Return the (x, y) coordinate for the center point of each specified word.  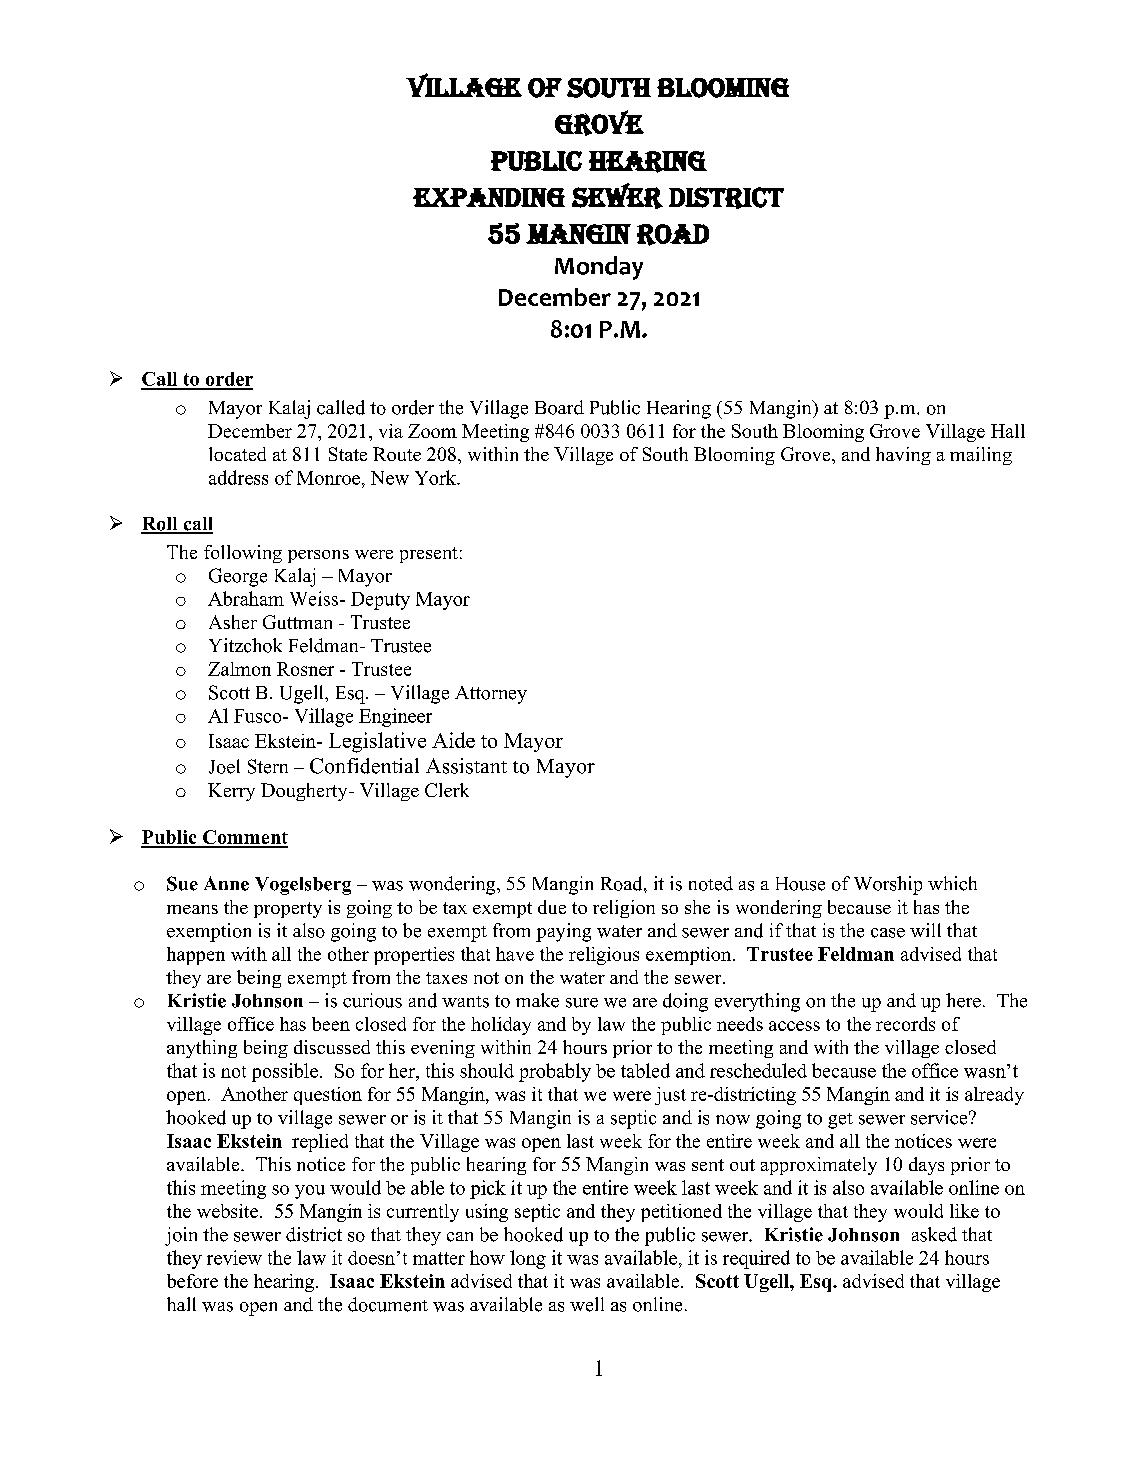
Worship (888, 885)
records (905, 1024)
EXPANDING (489, 197)
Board (559, 407)
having (903, 456)
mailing (981, 456)
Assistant (466, 766)
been (331, 1024)
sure (582, 1003)
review (234, 1257)
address (238, 477)
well (587, 1304)
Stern (268, 766)
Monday (599, 268)
